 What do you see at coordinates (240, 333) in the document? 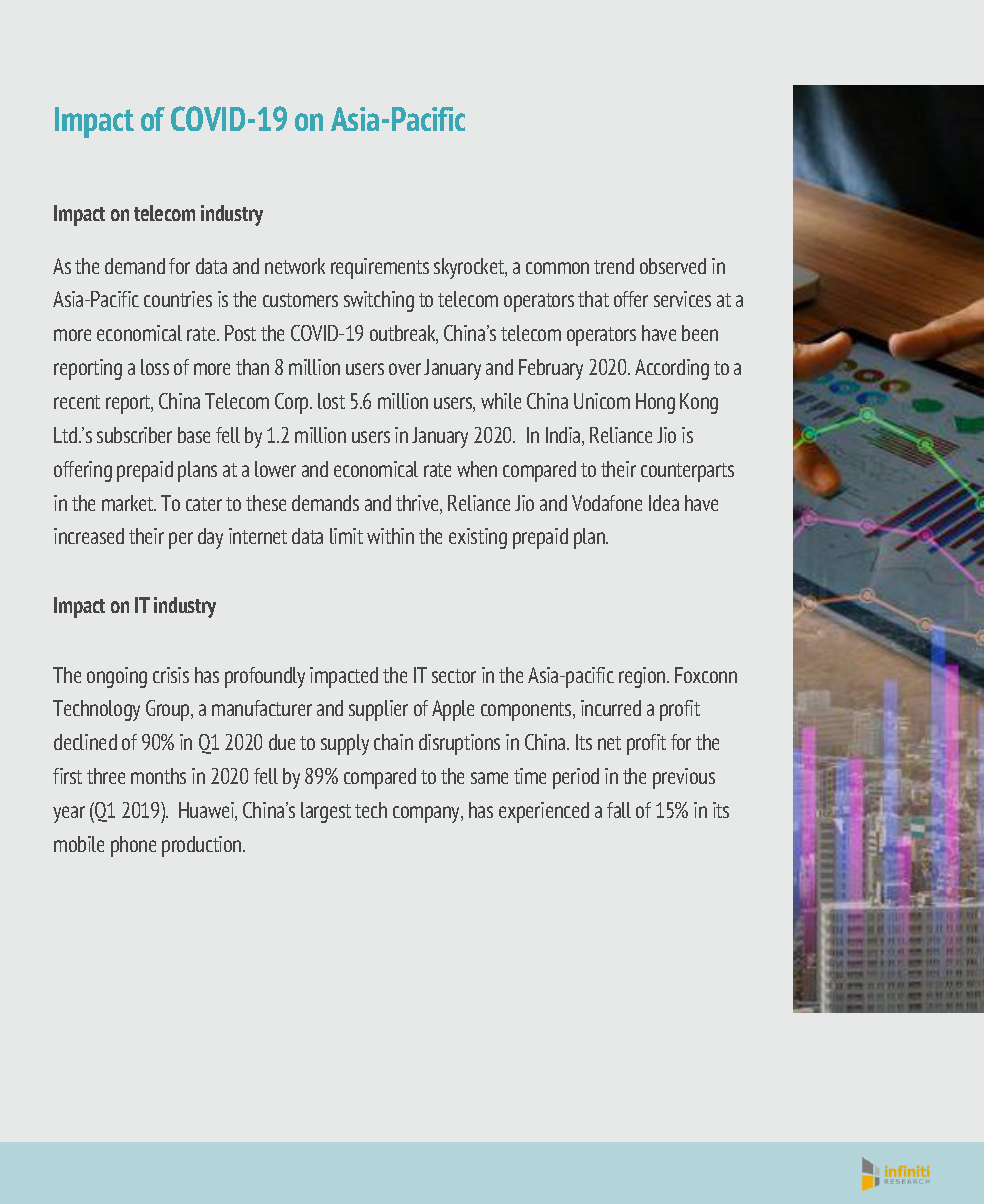
I see `Post` at bounding box center [240, 333].
